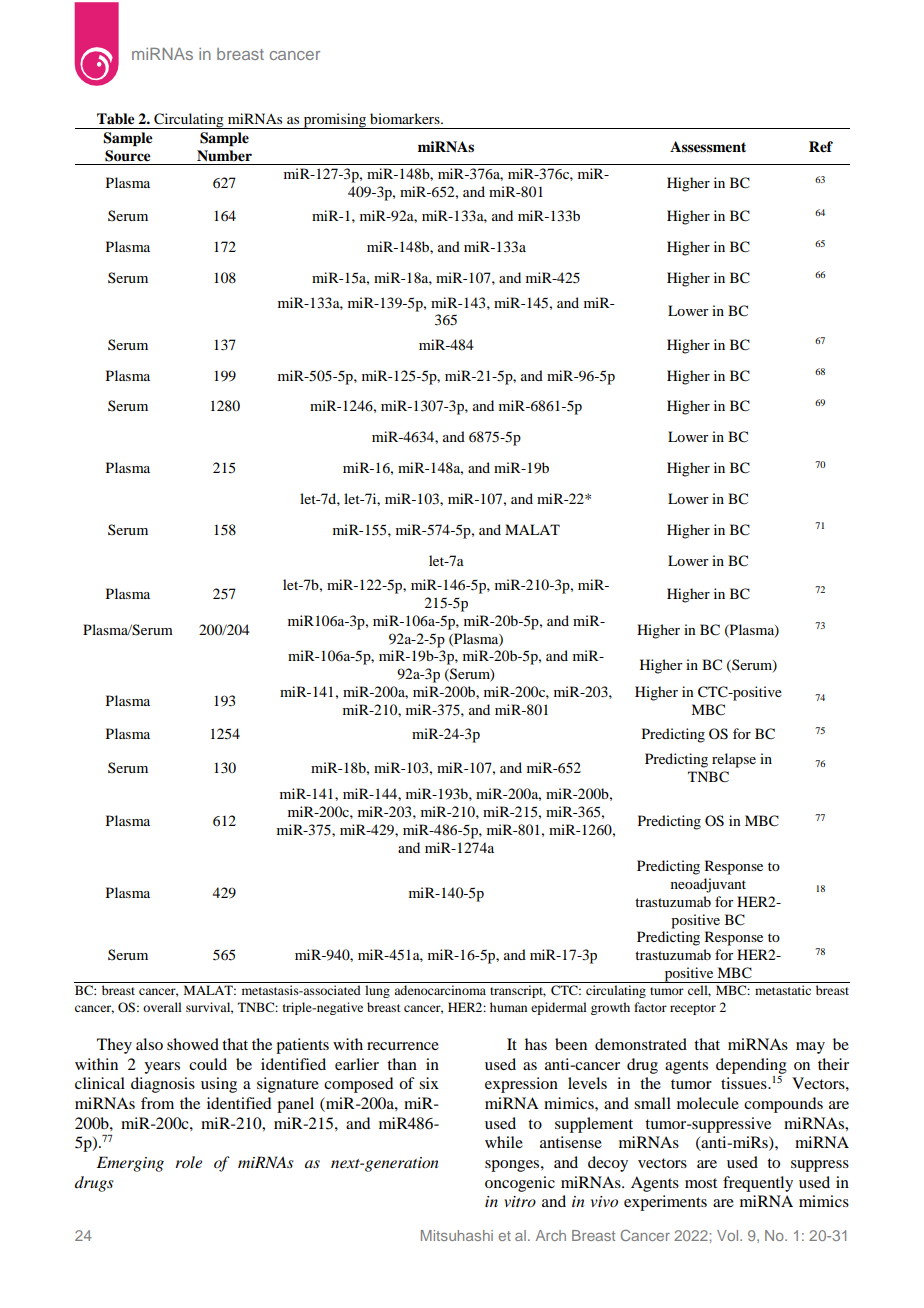 Image resolution: width=924 pixels, height=1308 pixels. Describe the element at coordinates (116, 118) in the document. I see `Table` at that location.
